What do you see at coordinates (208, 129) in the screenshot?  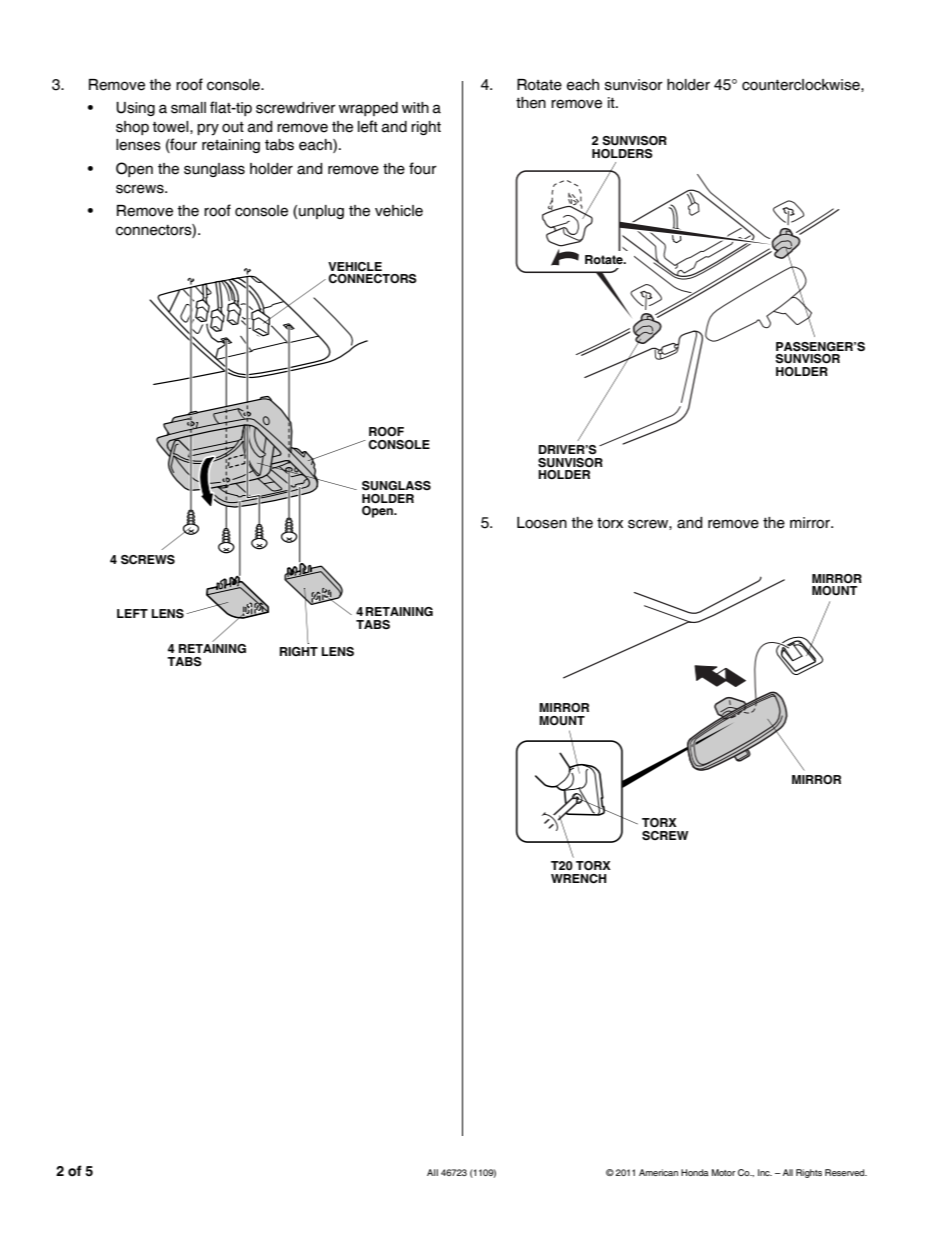 I see `pry` at bounding box center [208, 129].
